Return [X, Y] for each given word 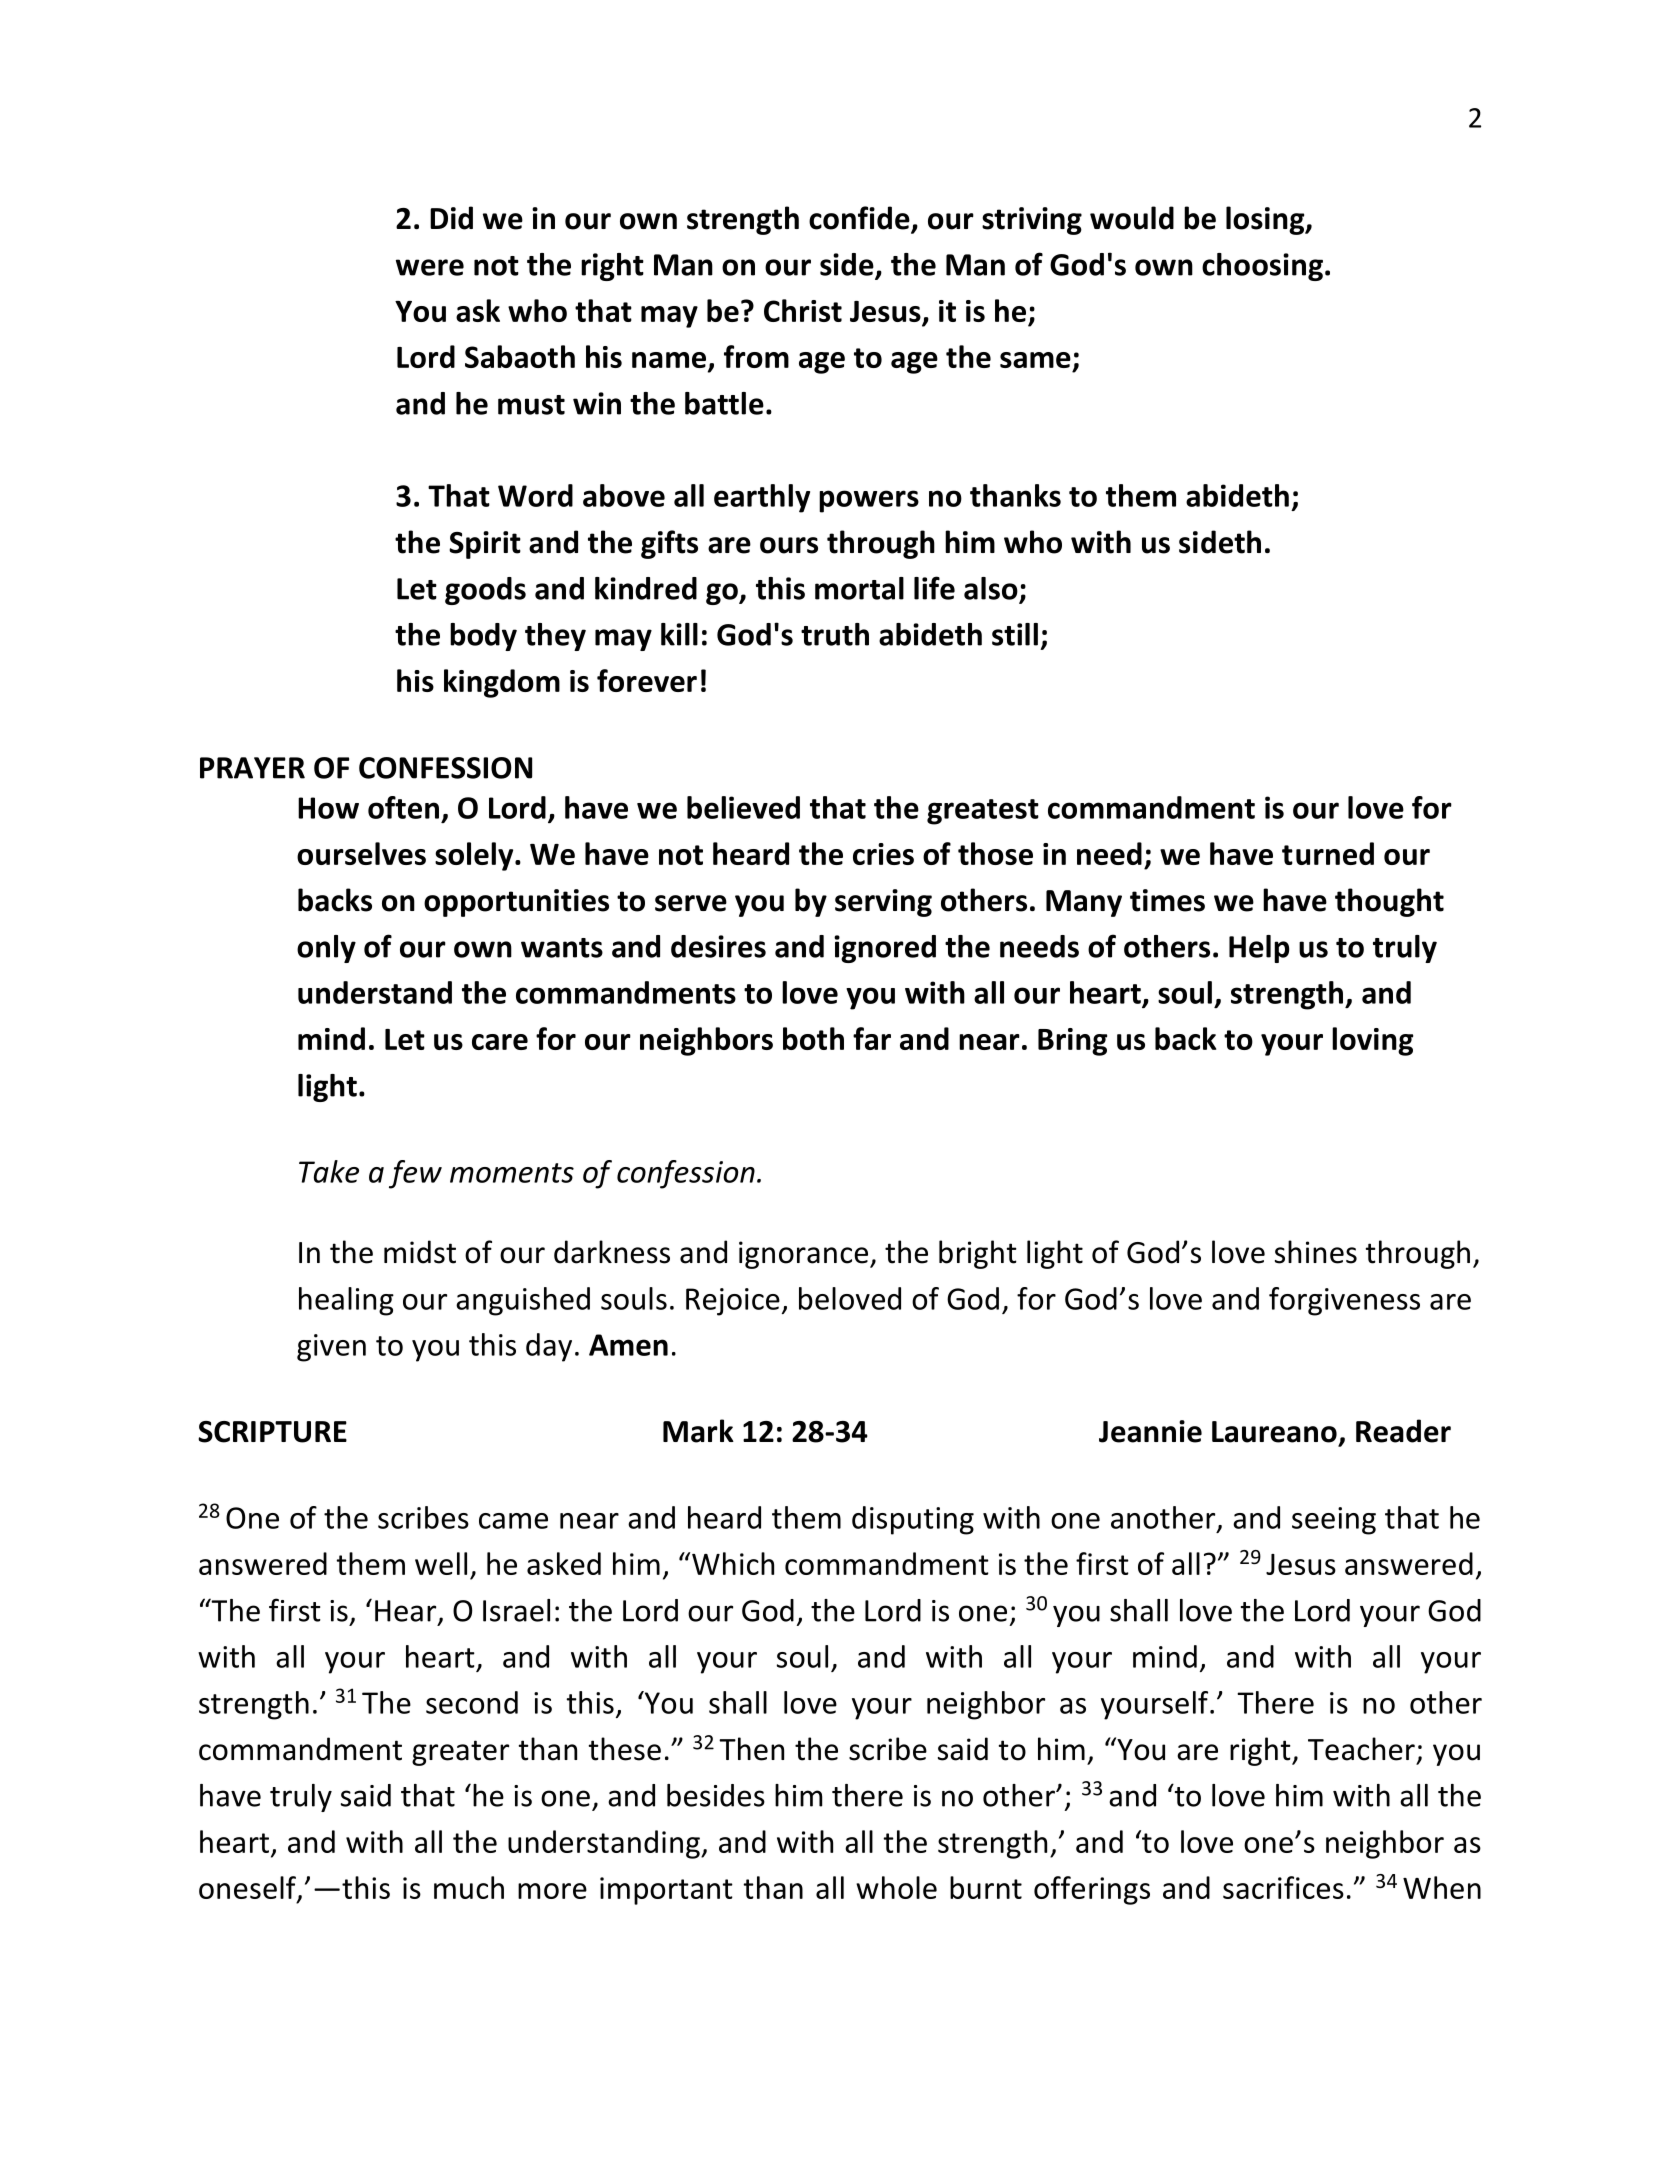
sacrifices [1283, 1887]
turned [1328, 853]
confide [860, 219]
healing [346, 1301]
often [403, 807]
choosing [1262, 267]
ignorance [803, 1255]
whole [896, 1887]
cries [883, 854]
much [469, 1887]
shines [1316, 1252]
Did [451, 218]
